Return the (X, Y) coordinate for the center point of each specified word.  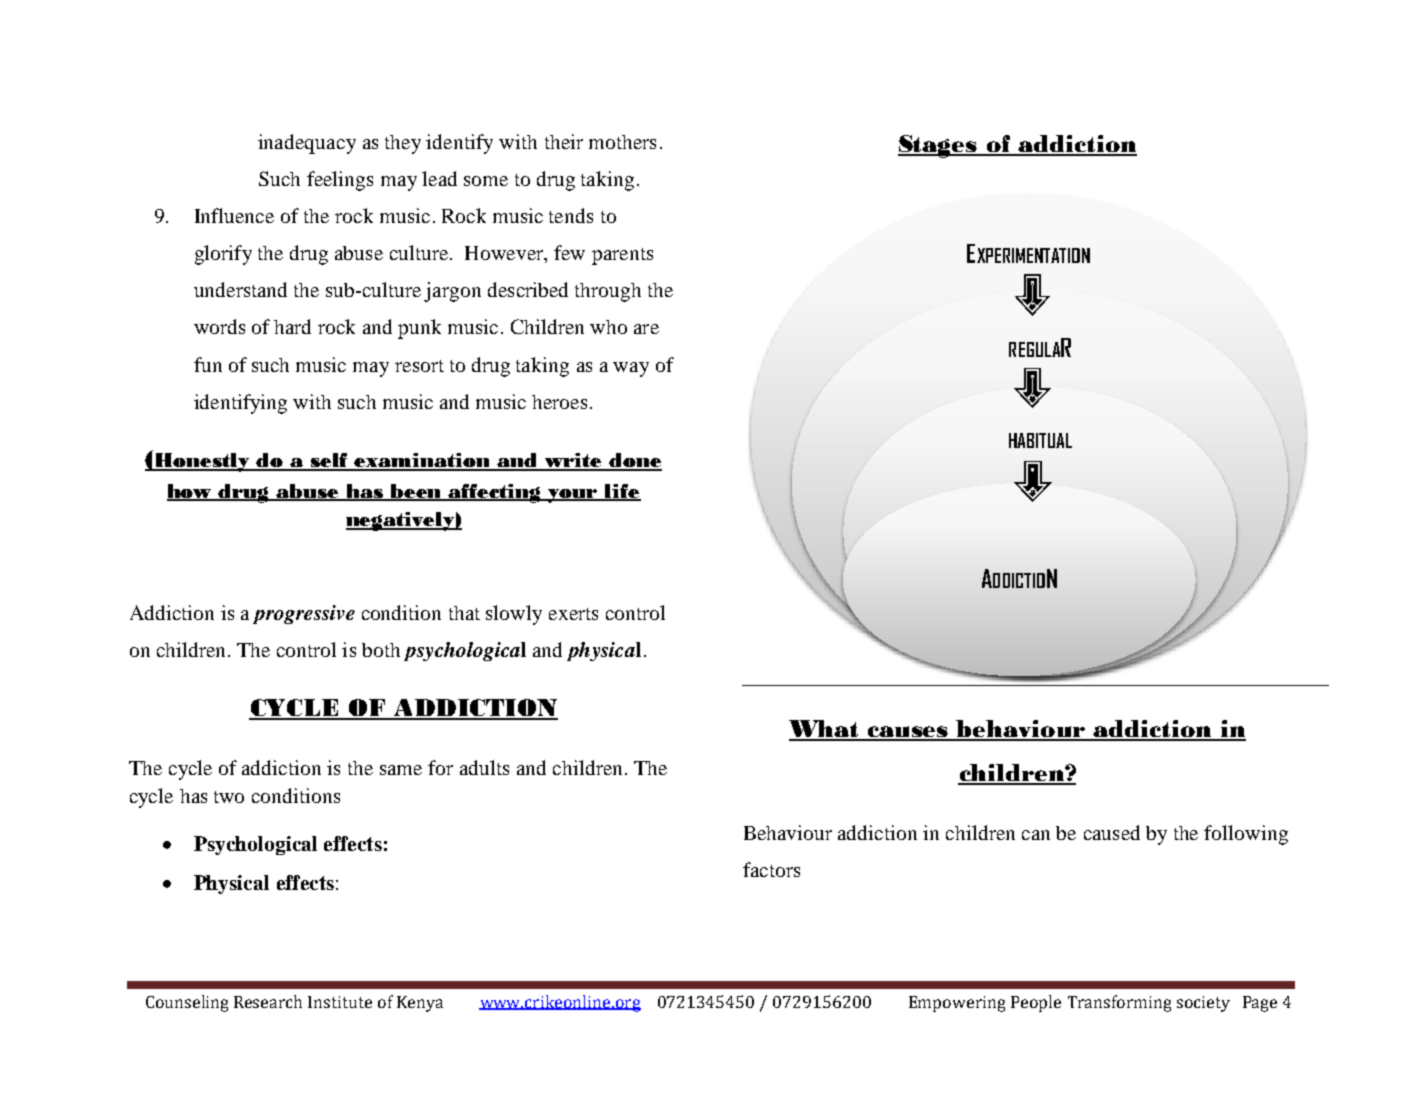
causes (908, 733)
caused (1112, 832)
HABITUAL (1040, 440)
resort (419, 366)
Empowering (957, 1004)
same (401, 770)
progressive (304, 614)
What (825, 730)
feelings (340, 181)
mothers (622, 142)
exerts (573, 614)
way (631, 369)
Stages (938, 146)
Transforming (1119, 1003)
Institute (340, 1002)
